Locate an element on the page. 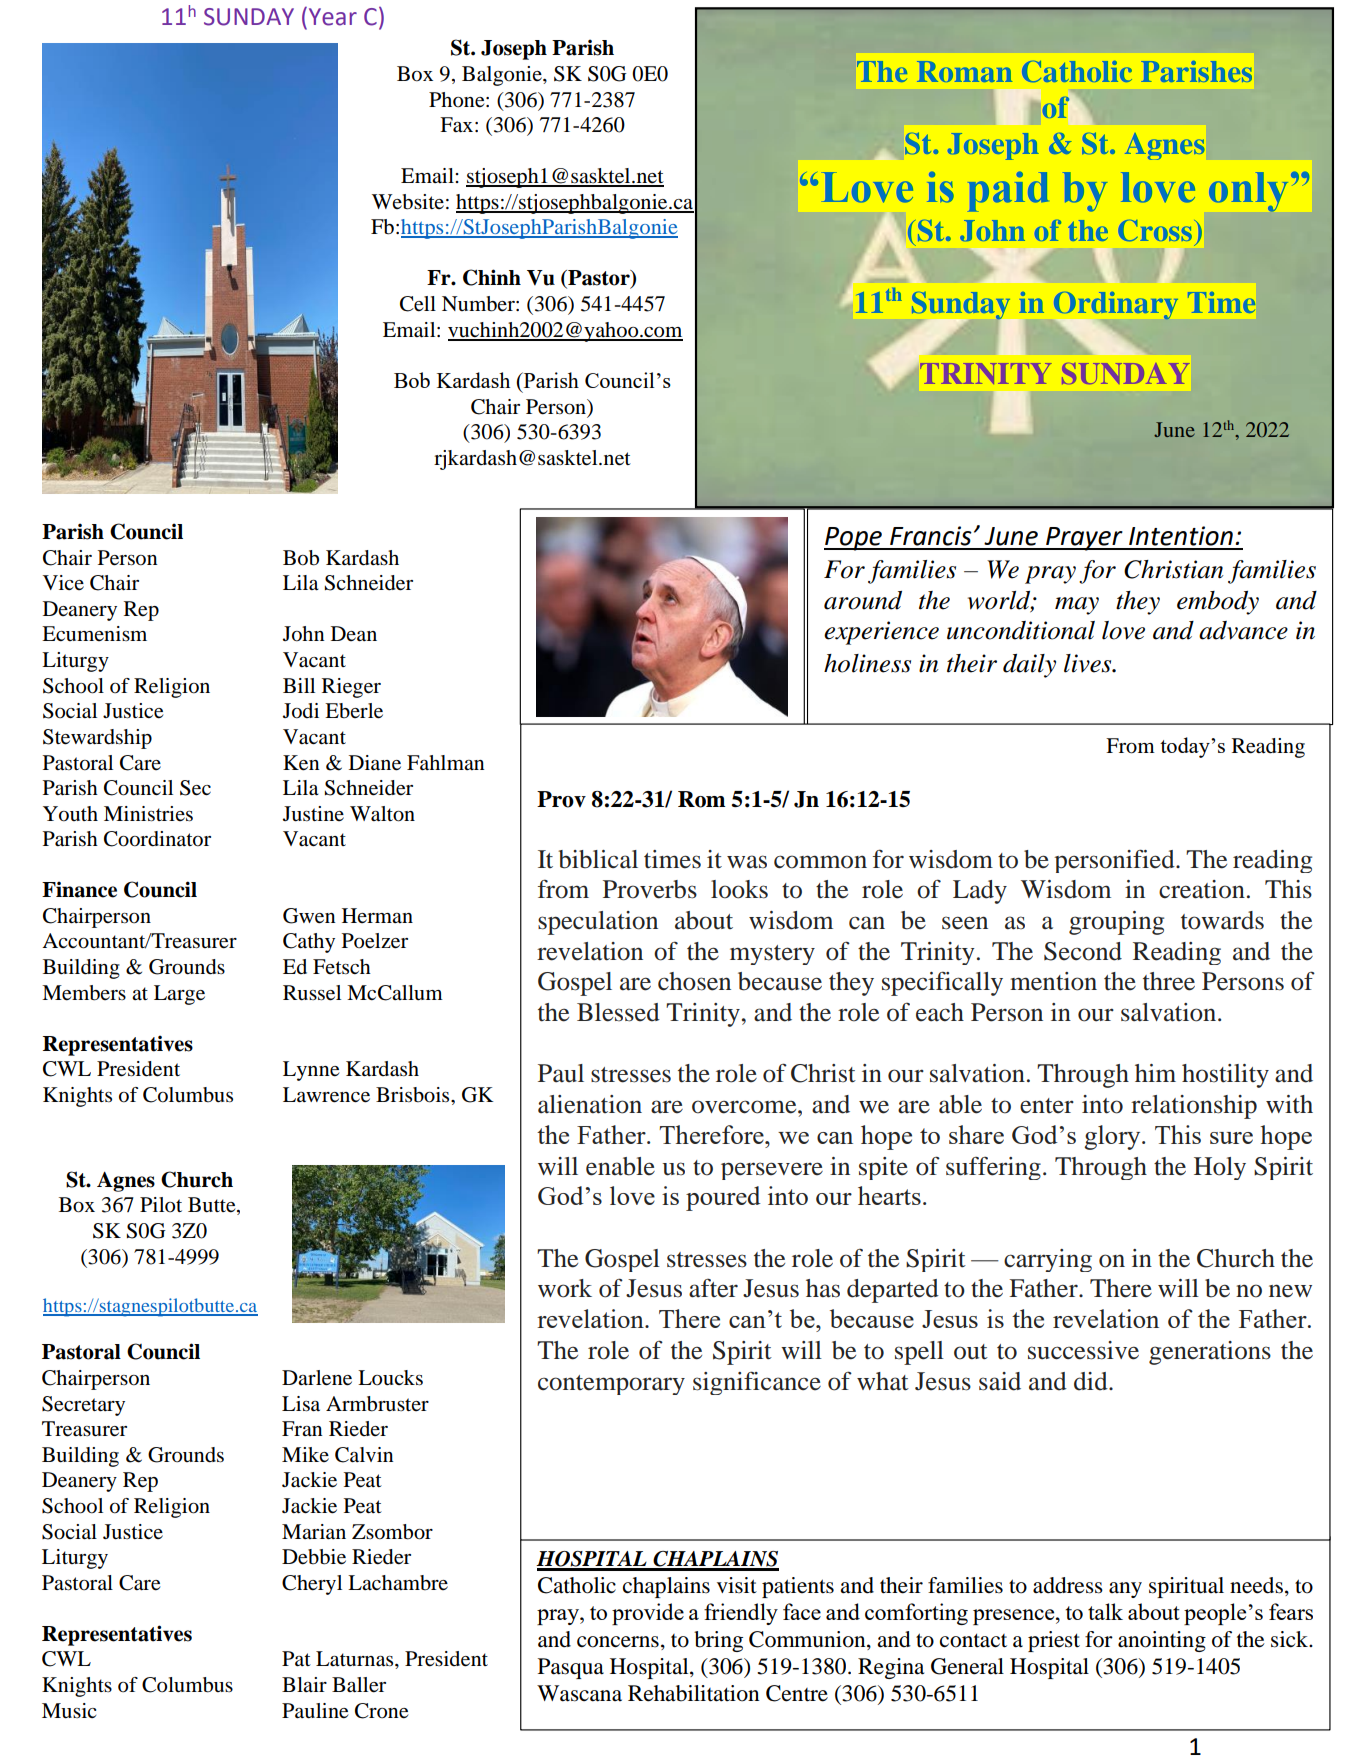  only is located at coordinates (1248, 192).
